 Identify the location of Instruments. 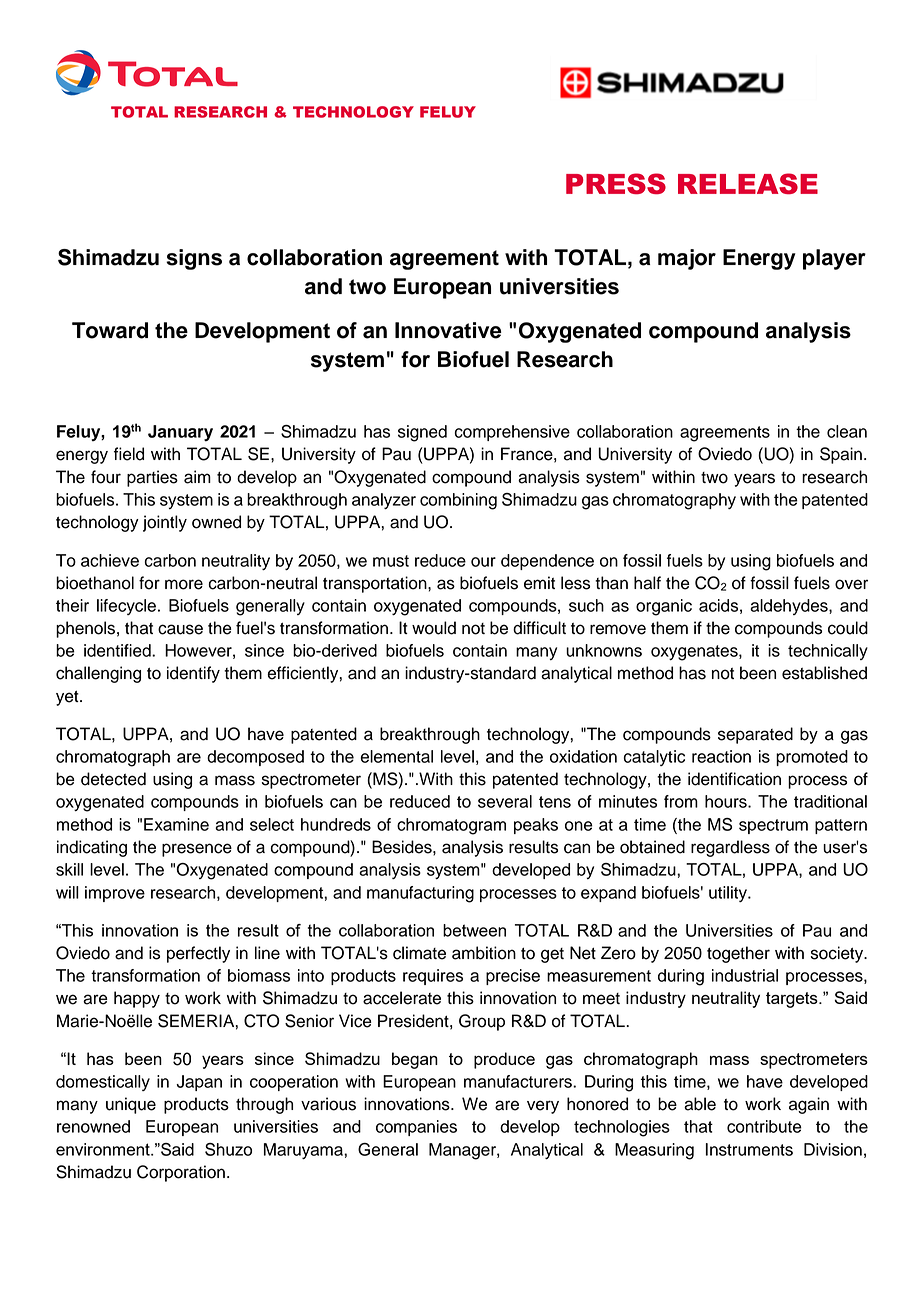
(749, 1149).
